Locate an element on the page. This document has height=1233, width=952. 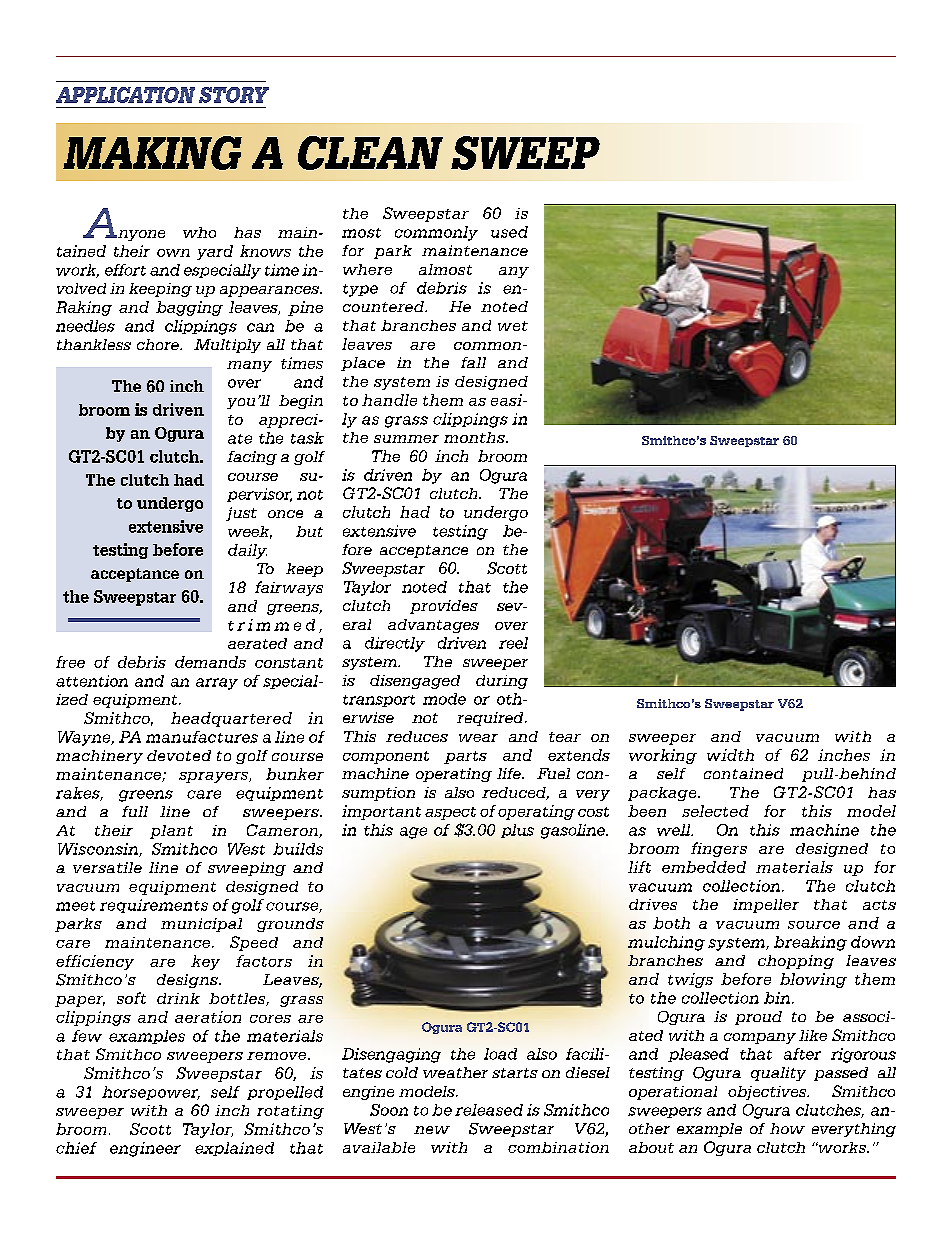
horsepower is located at coordinates (151, 1093).
